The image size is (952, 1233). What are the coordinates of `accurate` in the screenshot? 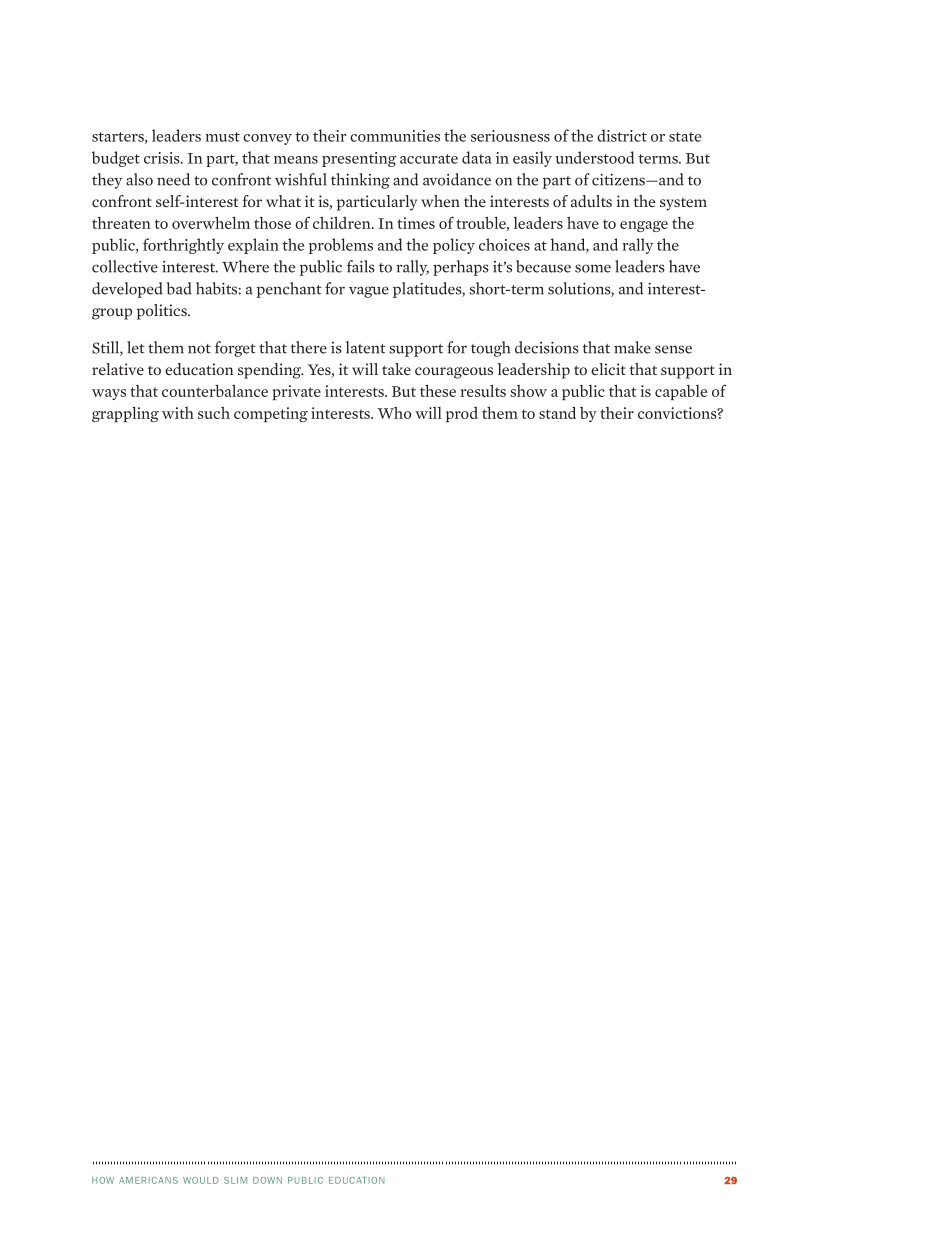 It's located at (429, 159).
